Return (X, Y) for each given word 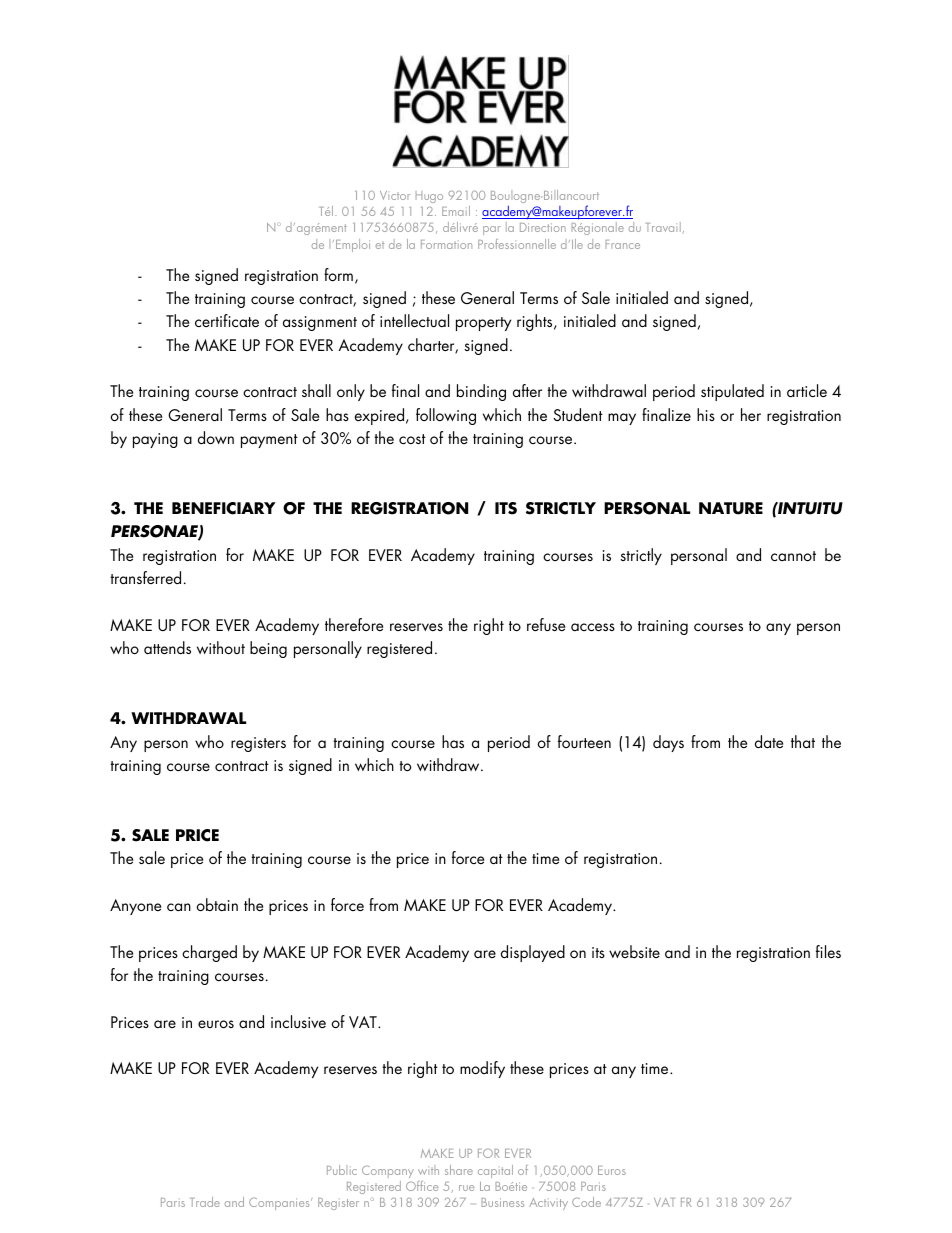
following (446, 416)
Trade (205, 1202)
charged (209, 953)
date (769, 741)
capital (495, 1171)
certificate (227, 320)
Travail (664, 228)
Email (456, 211)
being (268, 649)
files (828, 951)
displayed (533, 953)
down (216, 437)
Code (586, 1202)
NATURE (731, 508)
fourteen (584, 741)
